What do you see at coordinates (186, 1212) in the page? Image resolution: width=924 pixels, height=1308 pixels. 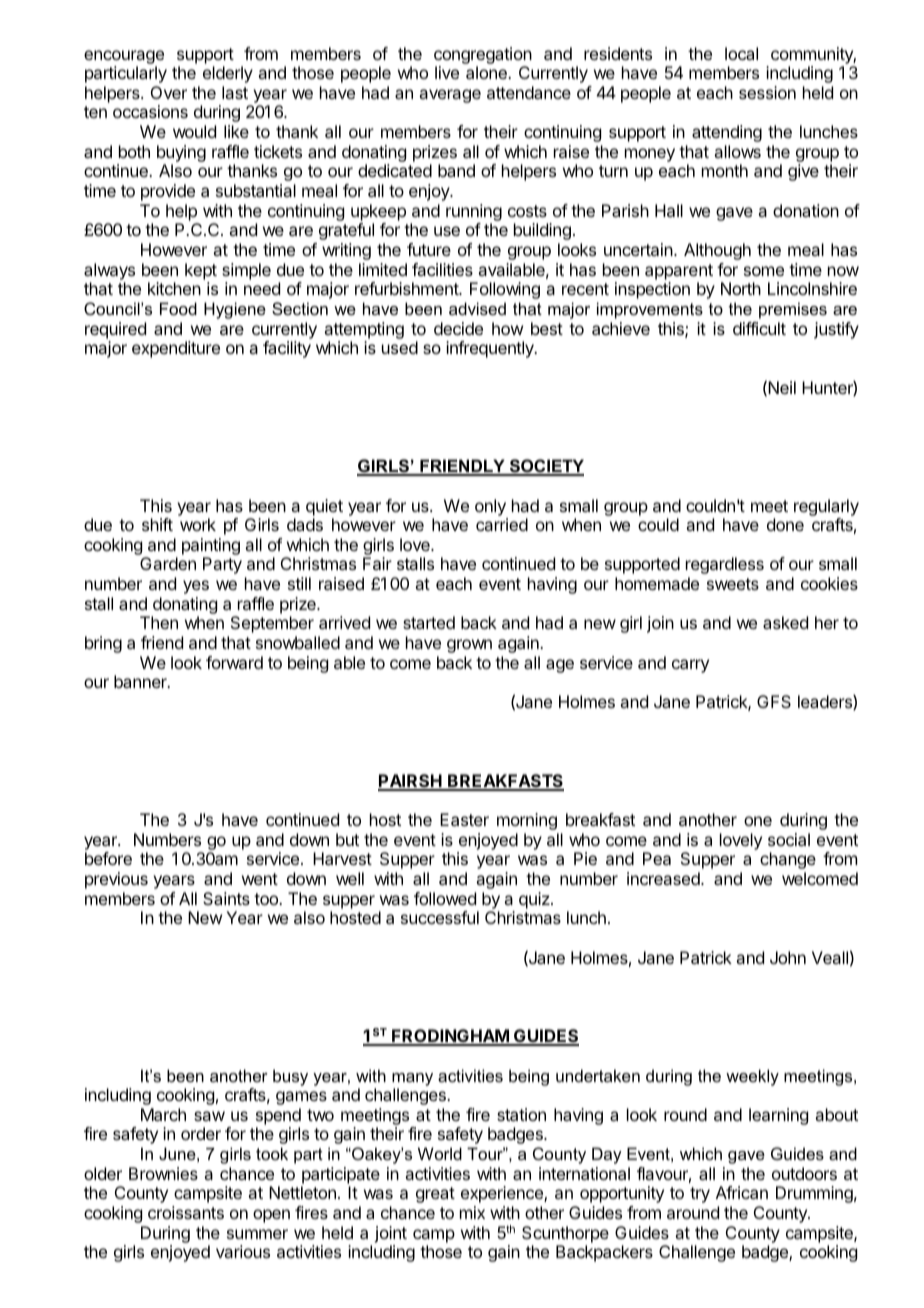 I see `croissants` at bounding box center [186, 1212].
